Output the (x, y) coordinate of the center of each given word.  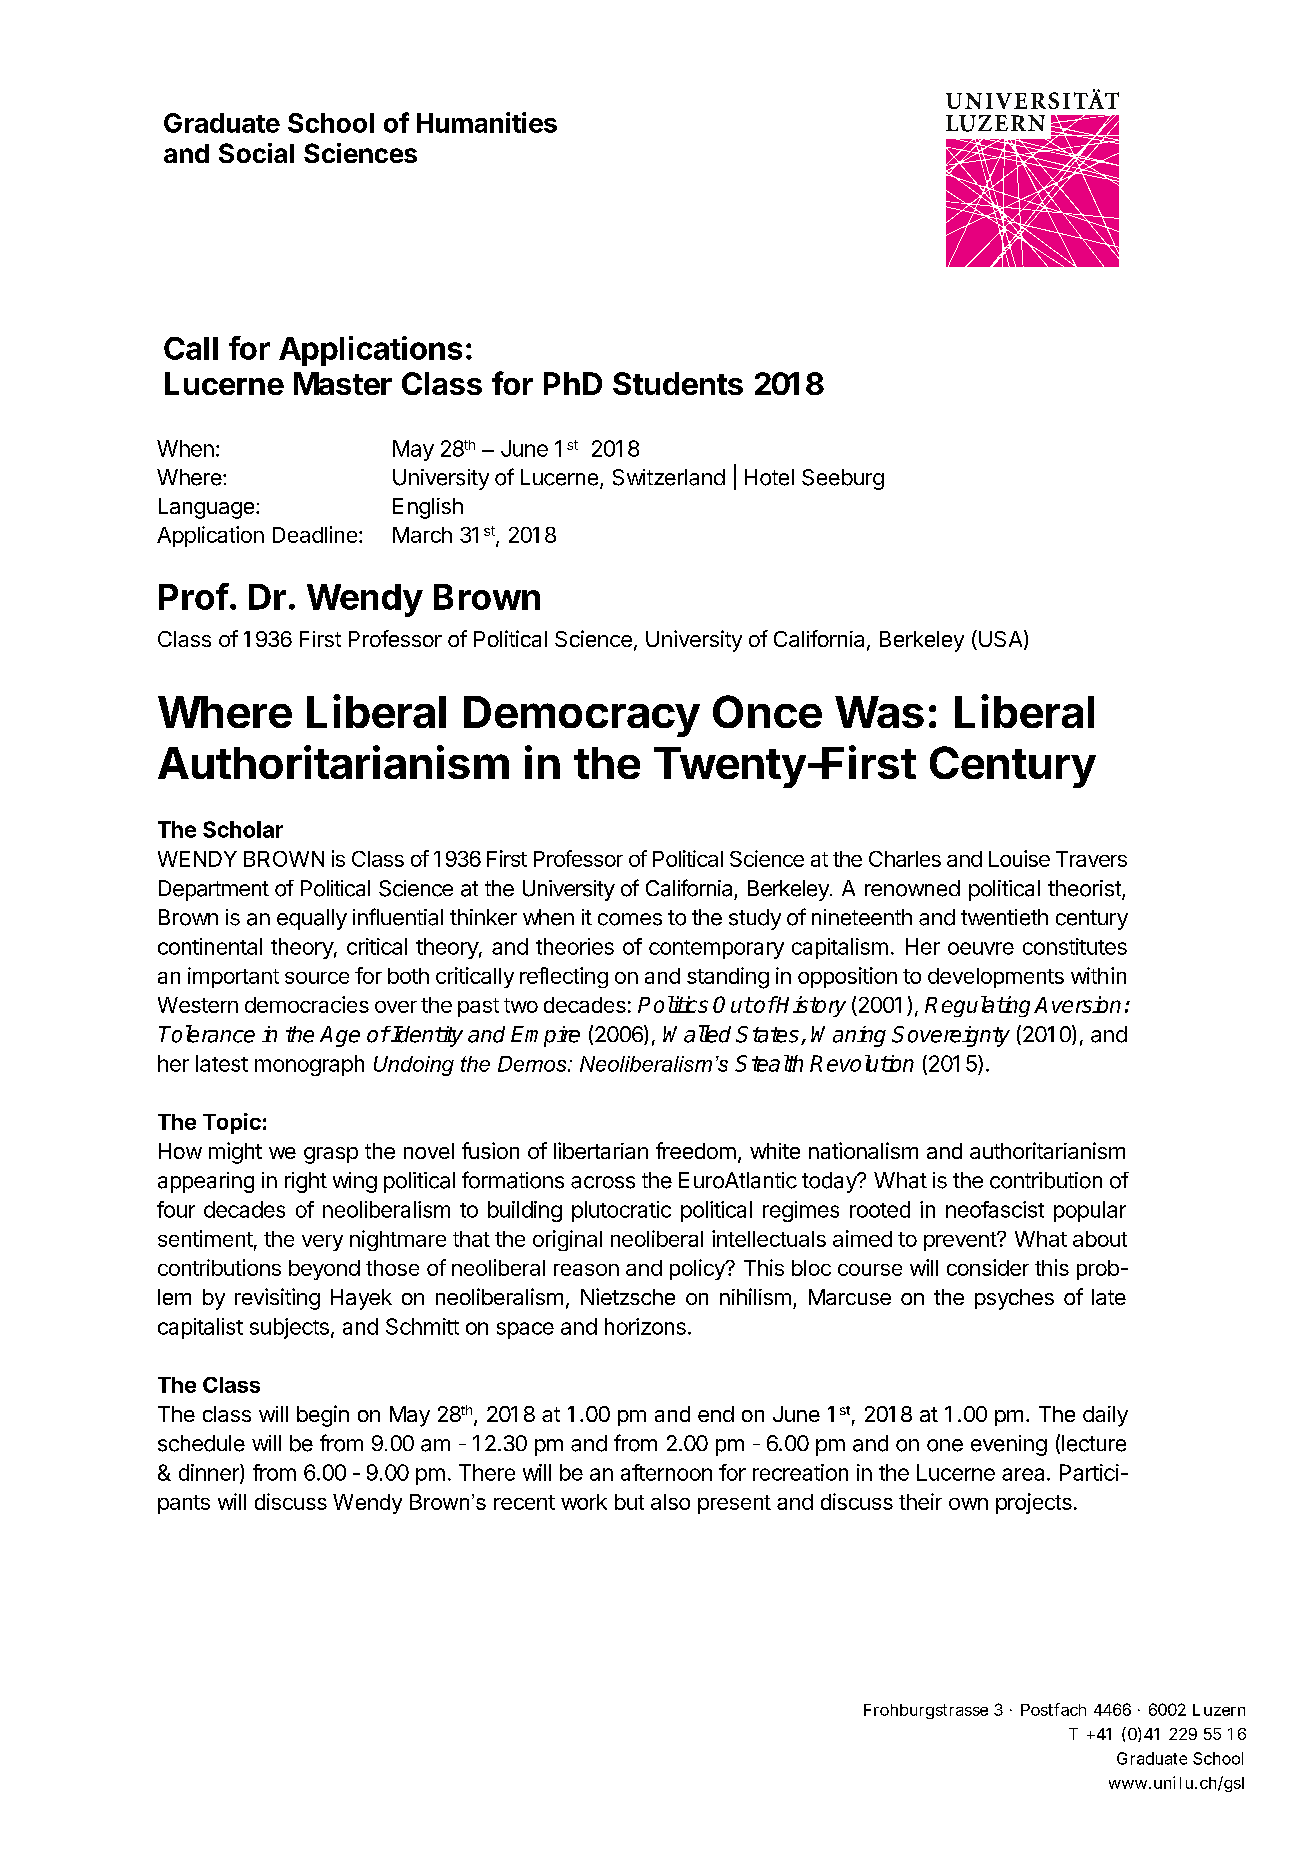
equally (312, 919)
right (306, 1182)
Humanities (487, 122)
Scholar (243, 829)
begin (323, 1416)
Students (678, 383)
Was (879, 712)
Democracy (582, 716)
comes (630, 919)
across (603, 1182)
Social (256, 153)
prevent (961, 1241)
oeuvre (981, 948)
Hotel (769, 477)
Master (343, 383)
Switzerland (669, 477)
